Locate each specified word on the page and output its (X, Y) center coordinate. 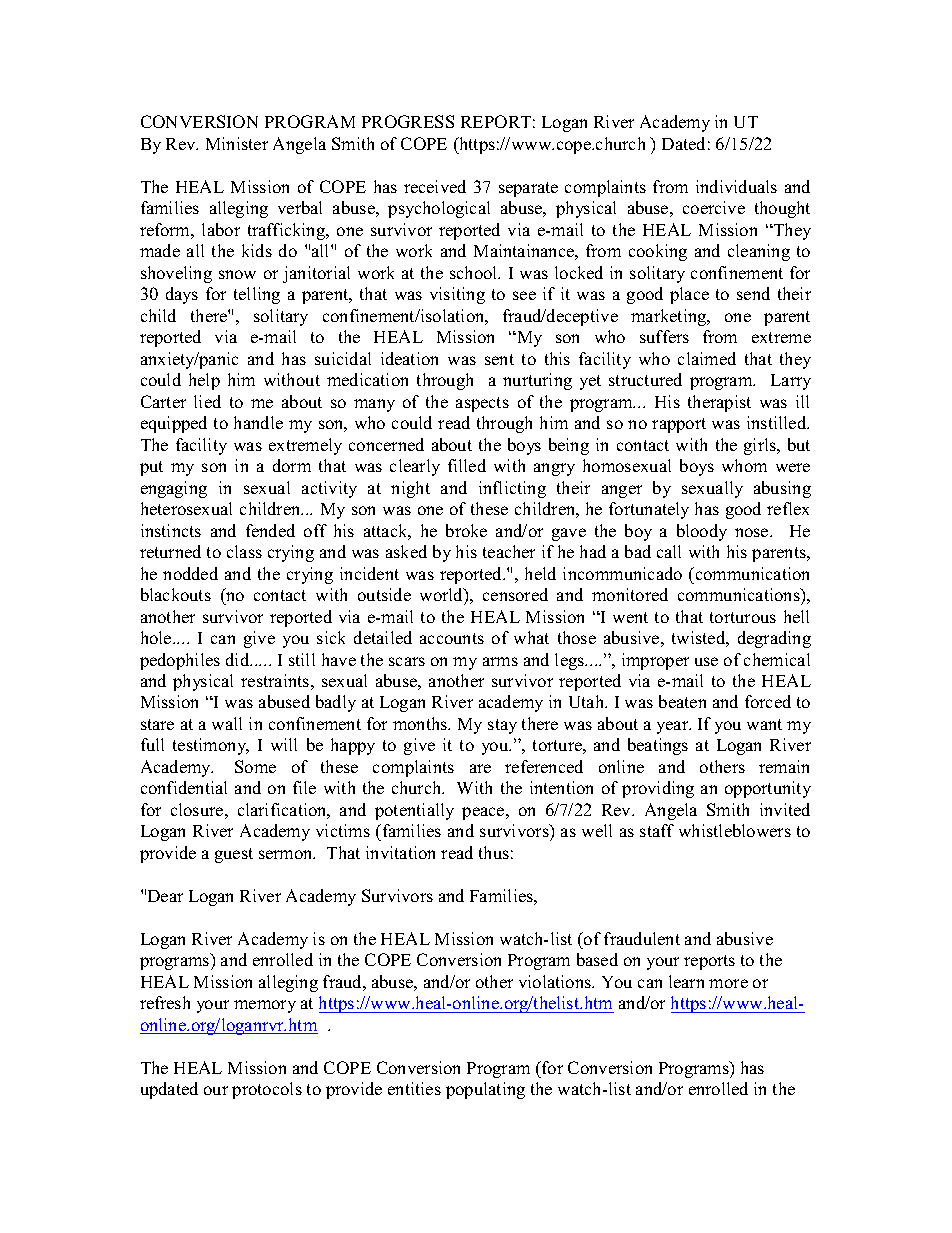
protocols (267, 1090)
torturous (743, 617)
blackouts (176, 594)
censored (515, 594)
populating (485, 1090)
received (435, 186)
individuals (736, 186)
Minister (237, 143)
